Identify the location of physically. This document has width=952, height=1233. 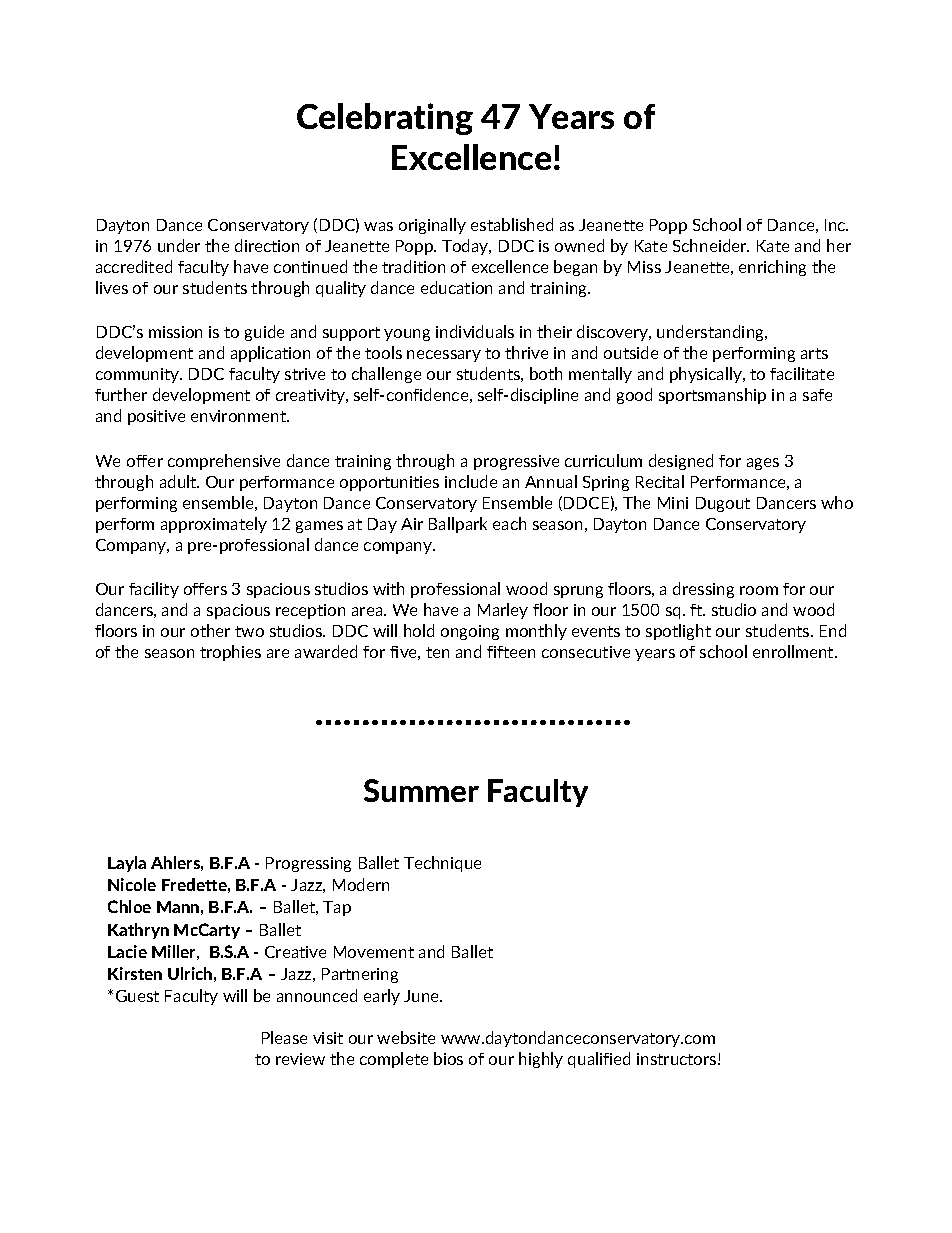
(707, 375).
